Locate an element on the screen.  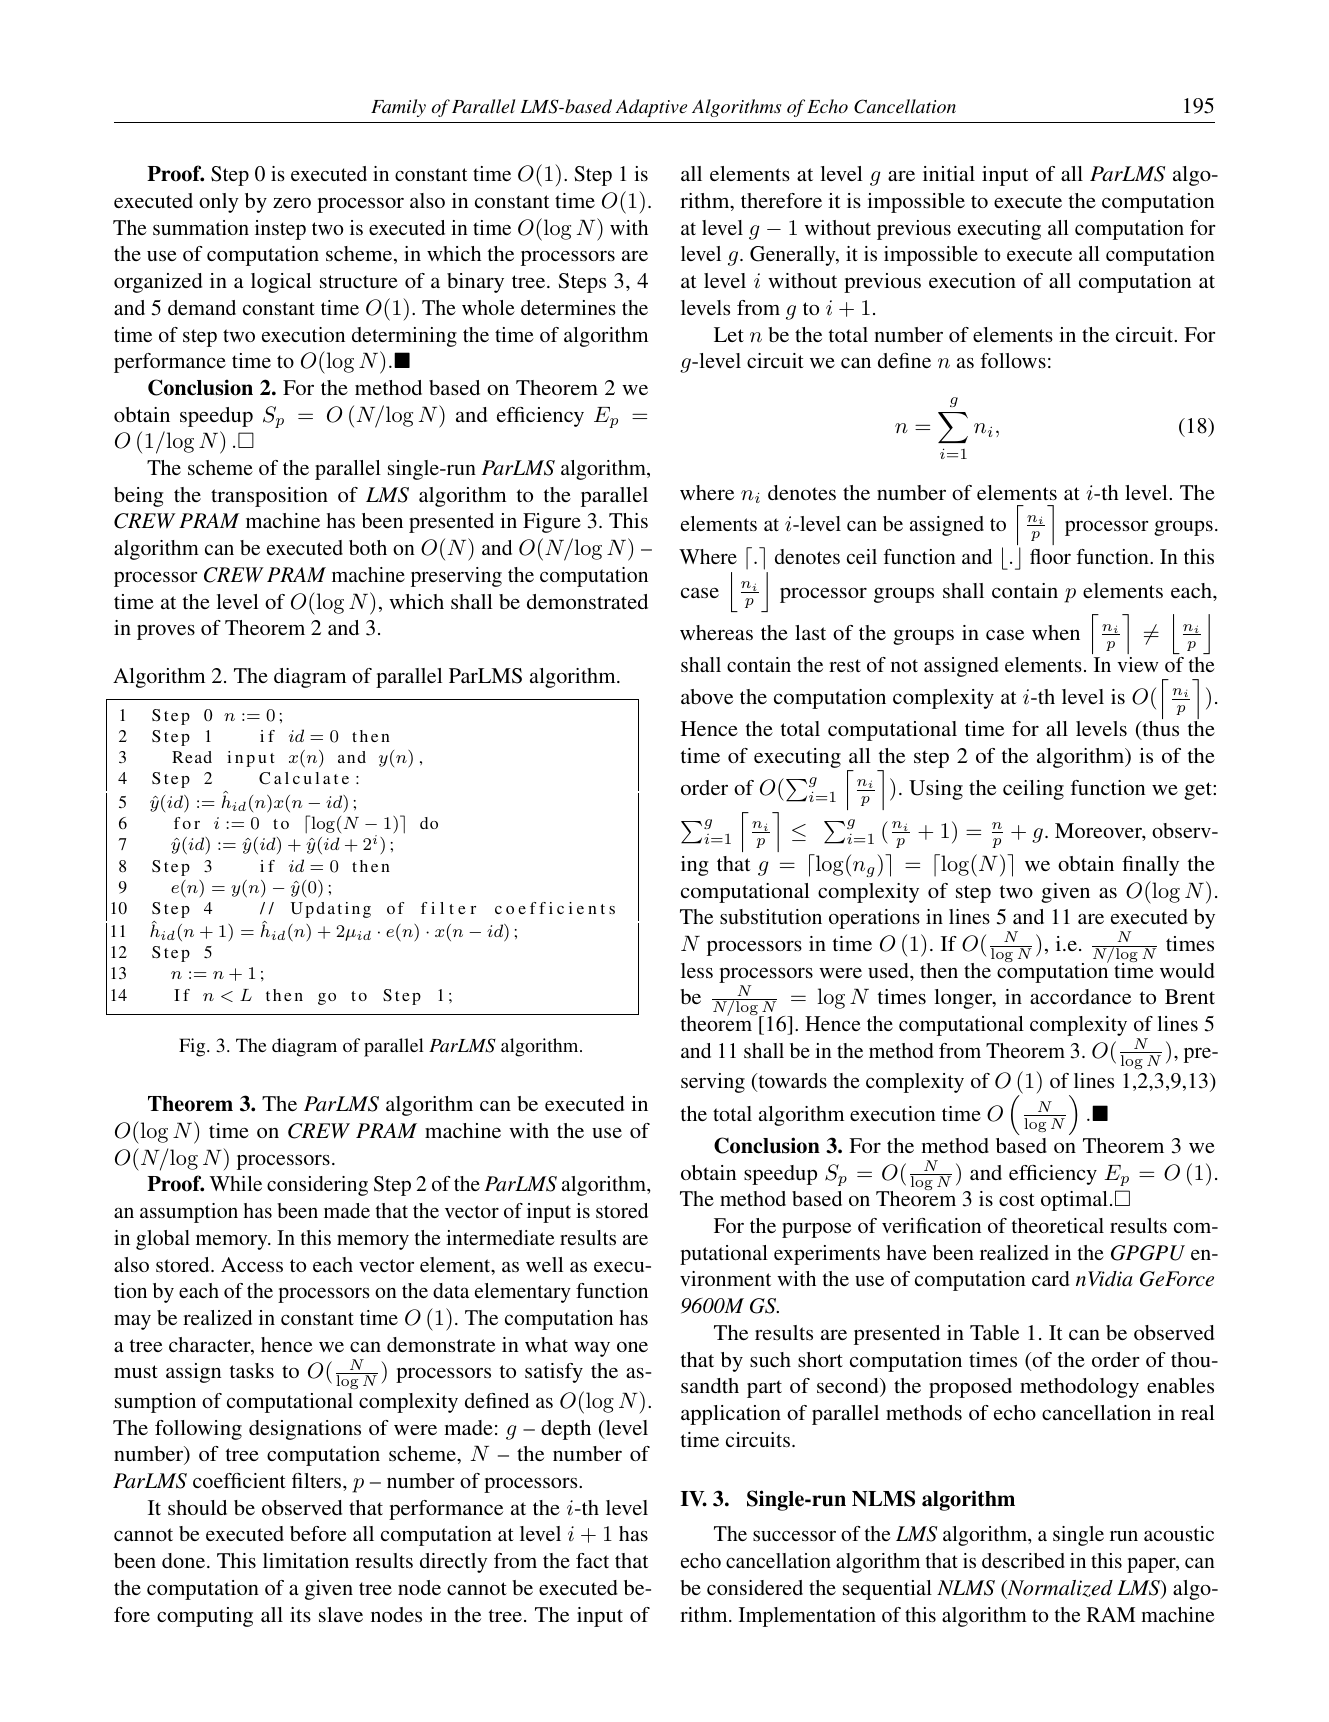
Normalized is located at coordinates (1059, 1589).
